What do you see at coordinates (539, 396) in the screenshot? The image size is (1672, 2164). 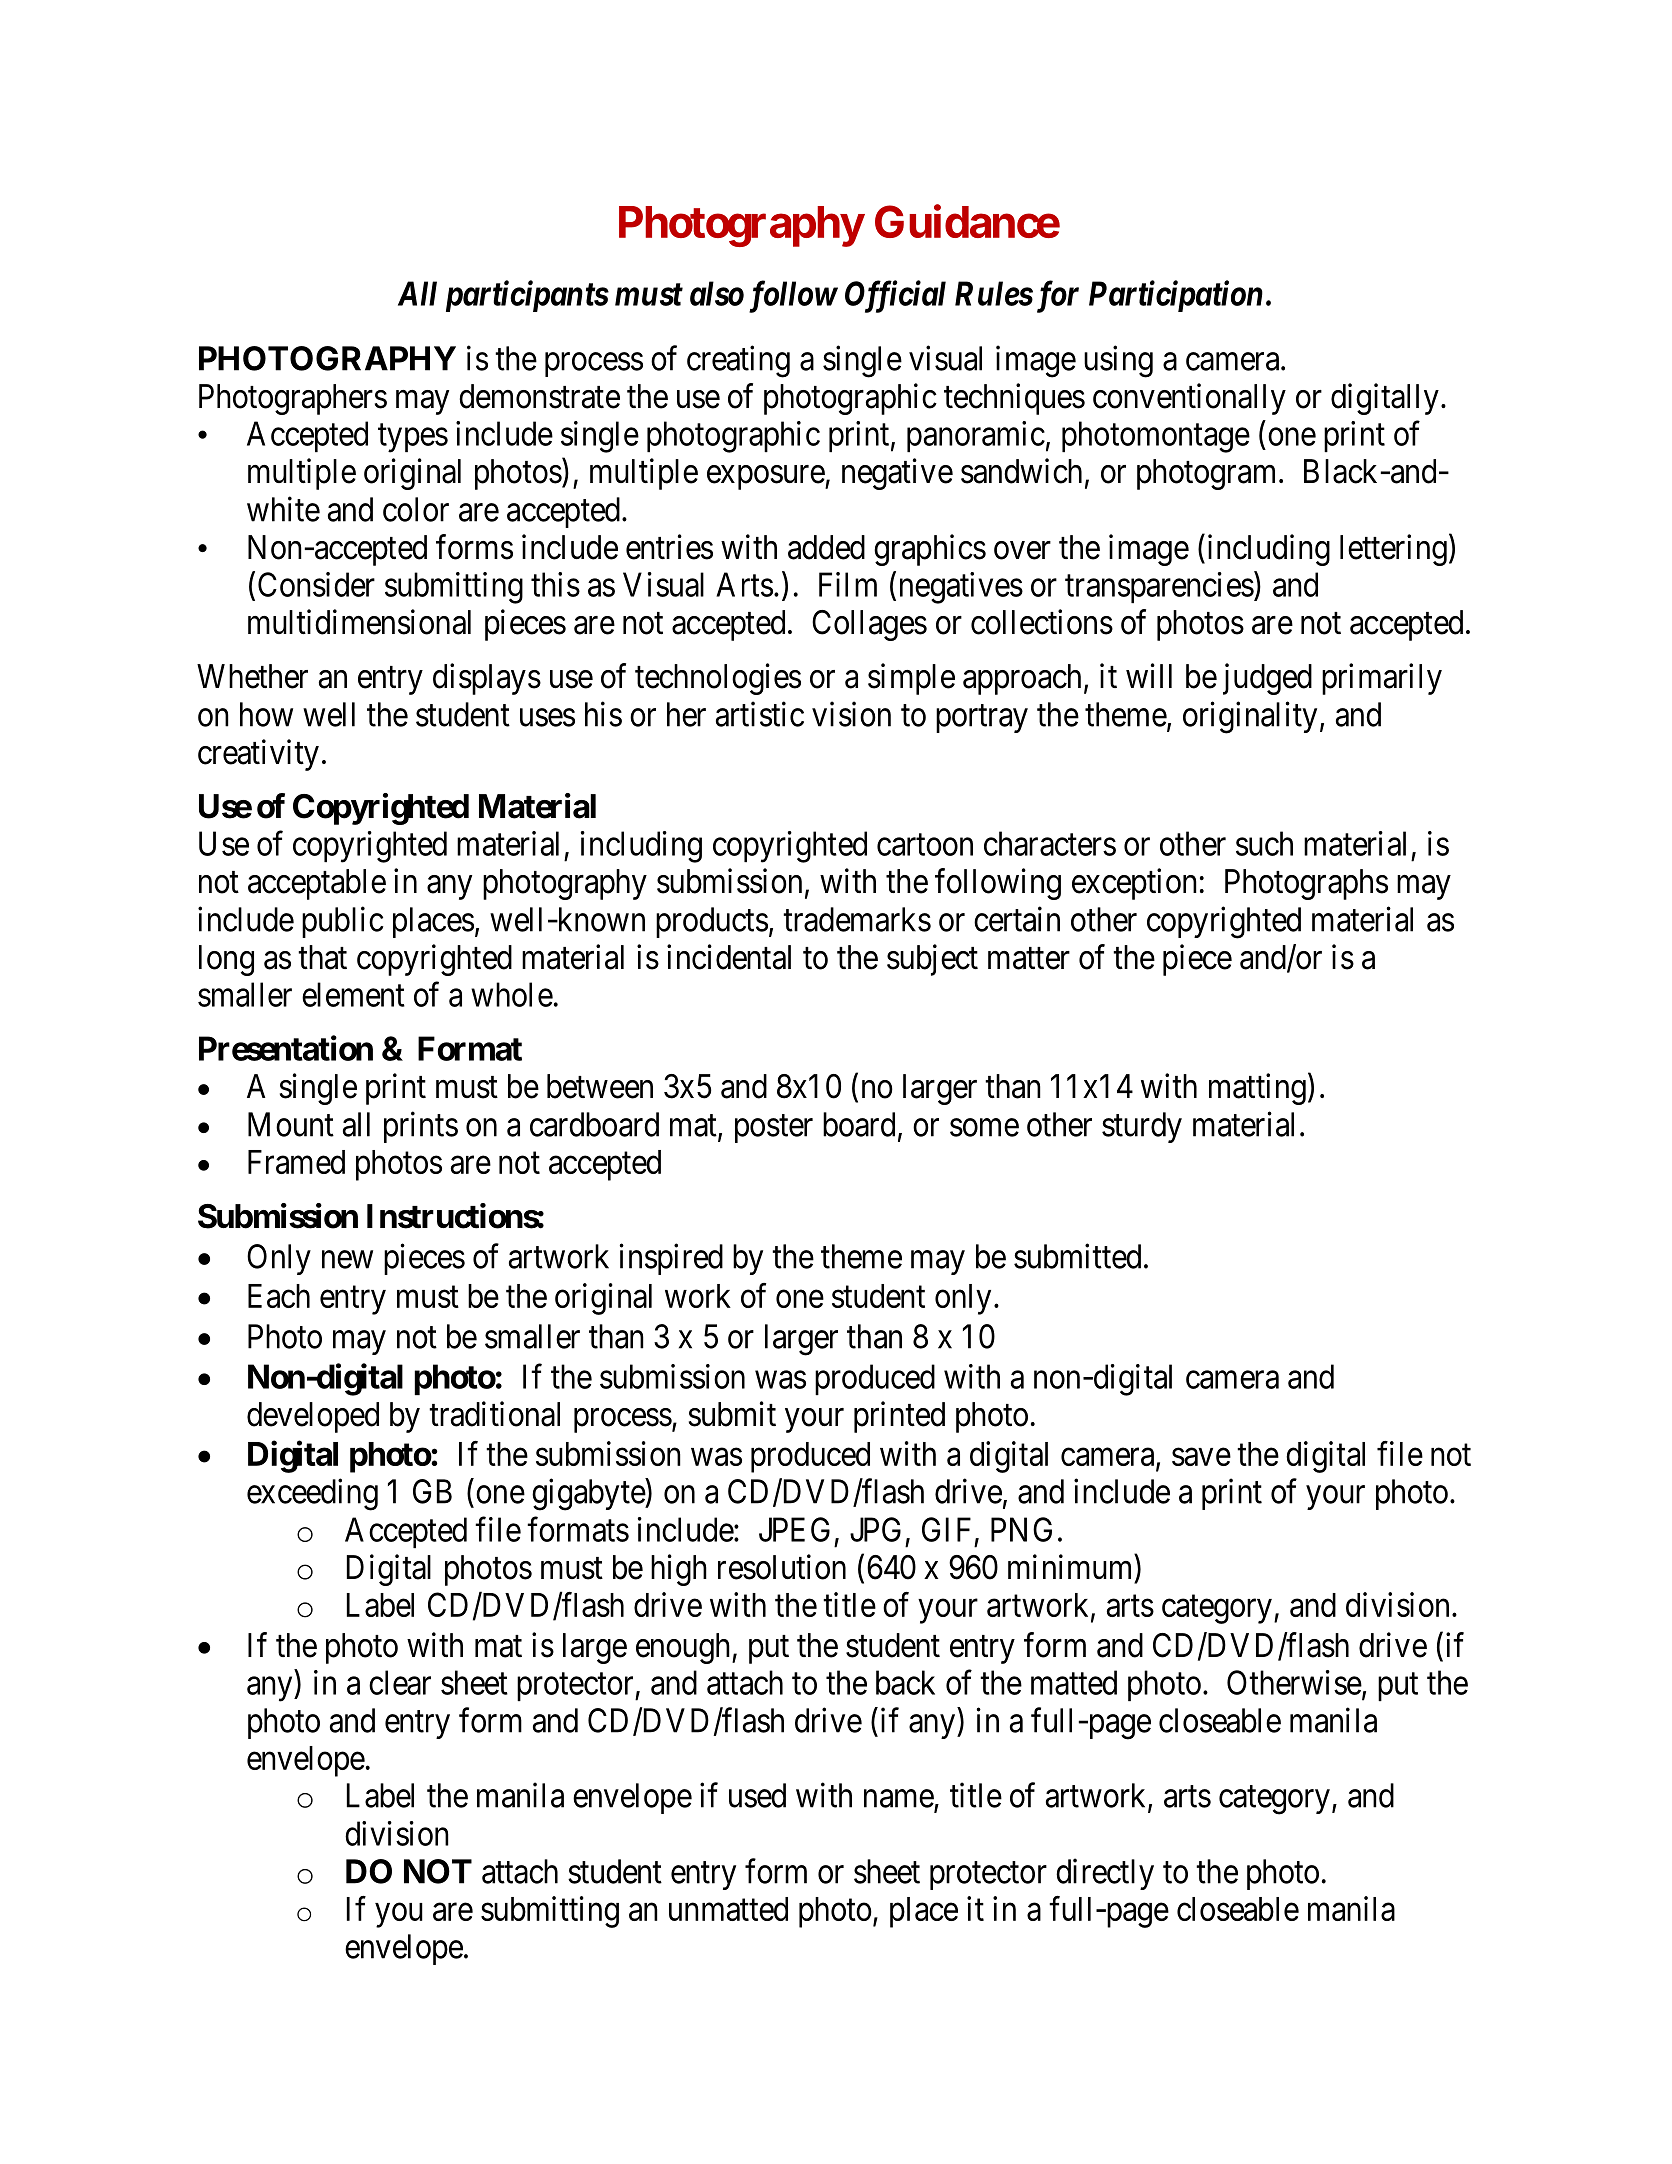 I see `demonstrate` at bounding box center [539, 396].
